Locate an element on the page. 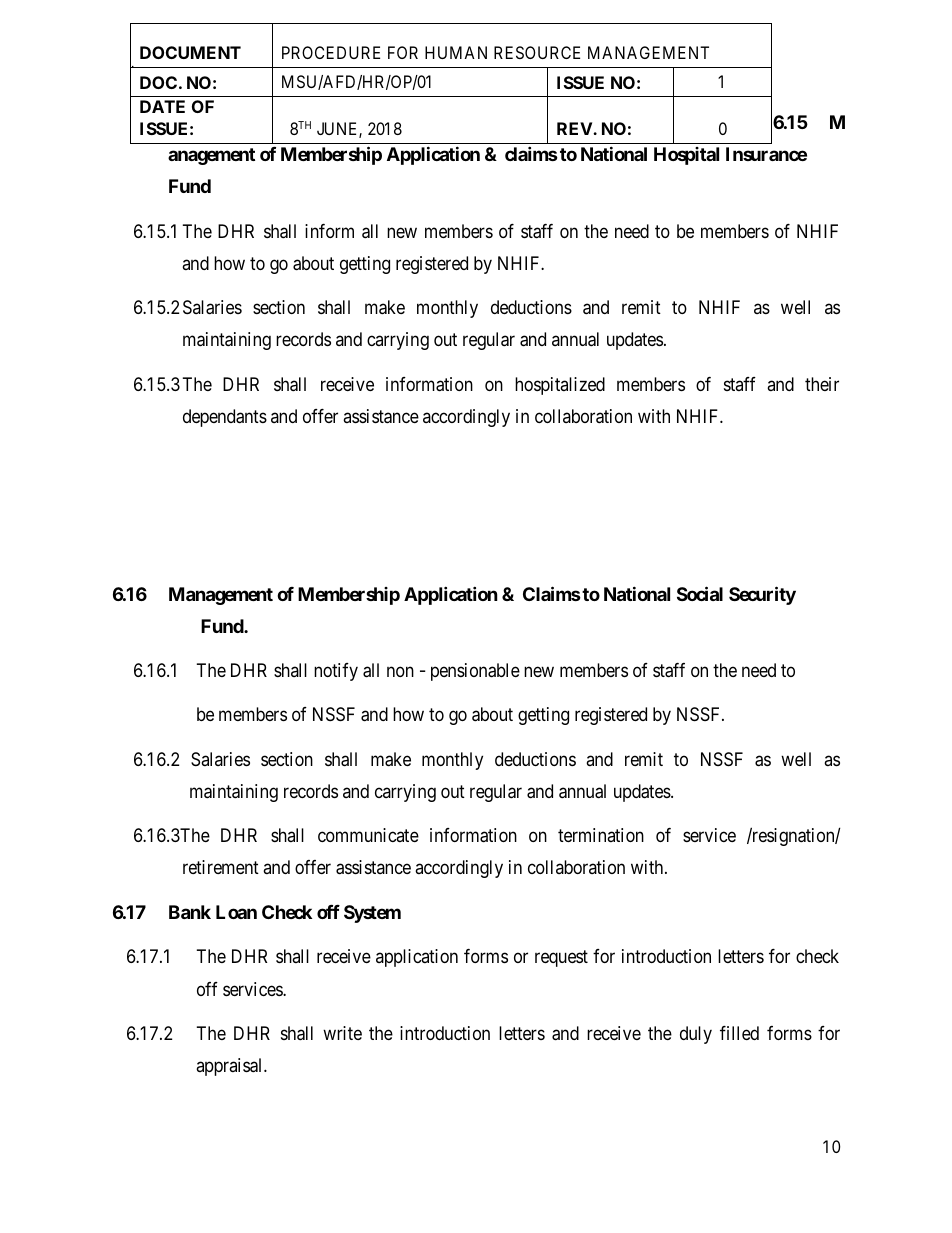 This document has height=1233, width=952. RESOURCE is located at coordinates (537, 52).
